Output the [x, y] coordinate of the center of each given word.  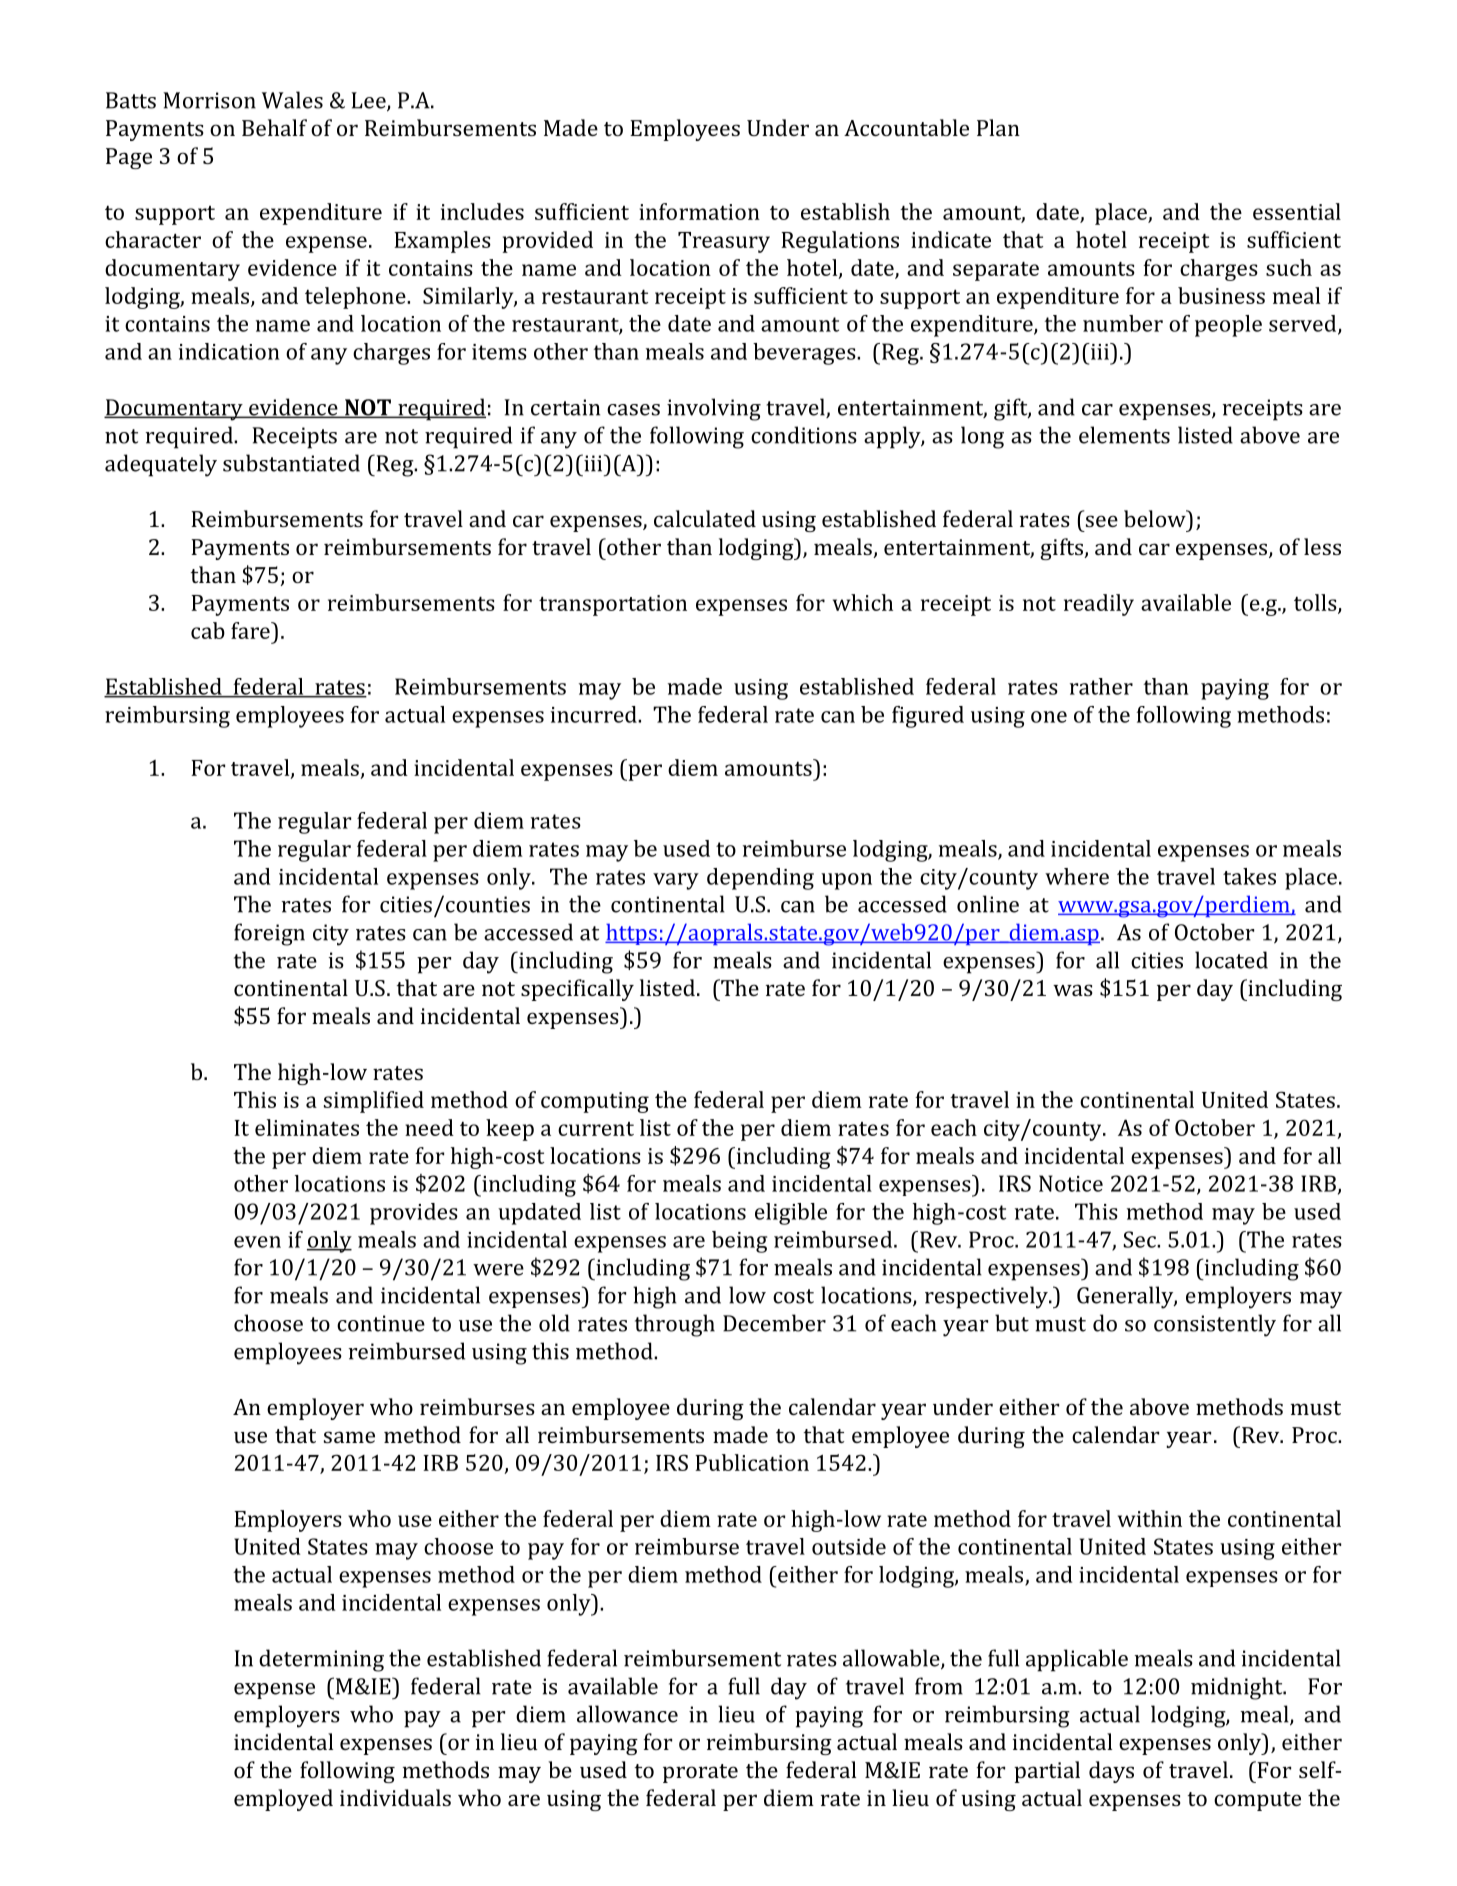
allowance [627, 1714]
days [1111, 1772]
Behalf [274, 127]
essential [1297, 211]
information [699, 211]
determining [321, 1660]
